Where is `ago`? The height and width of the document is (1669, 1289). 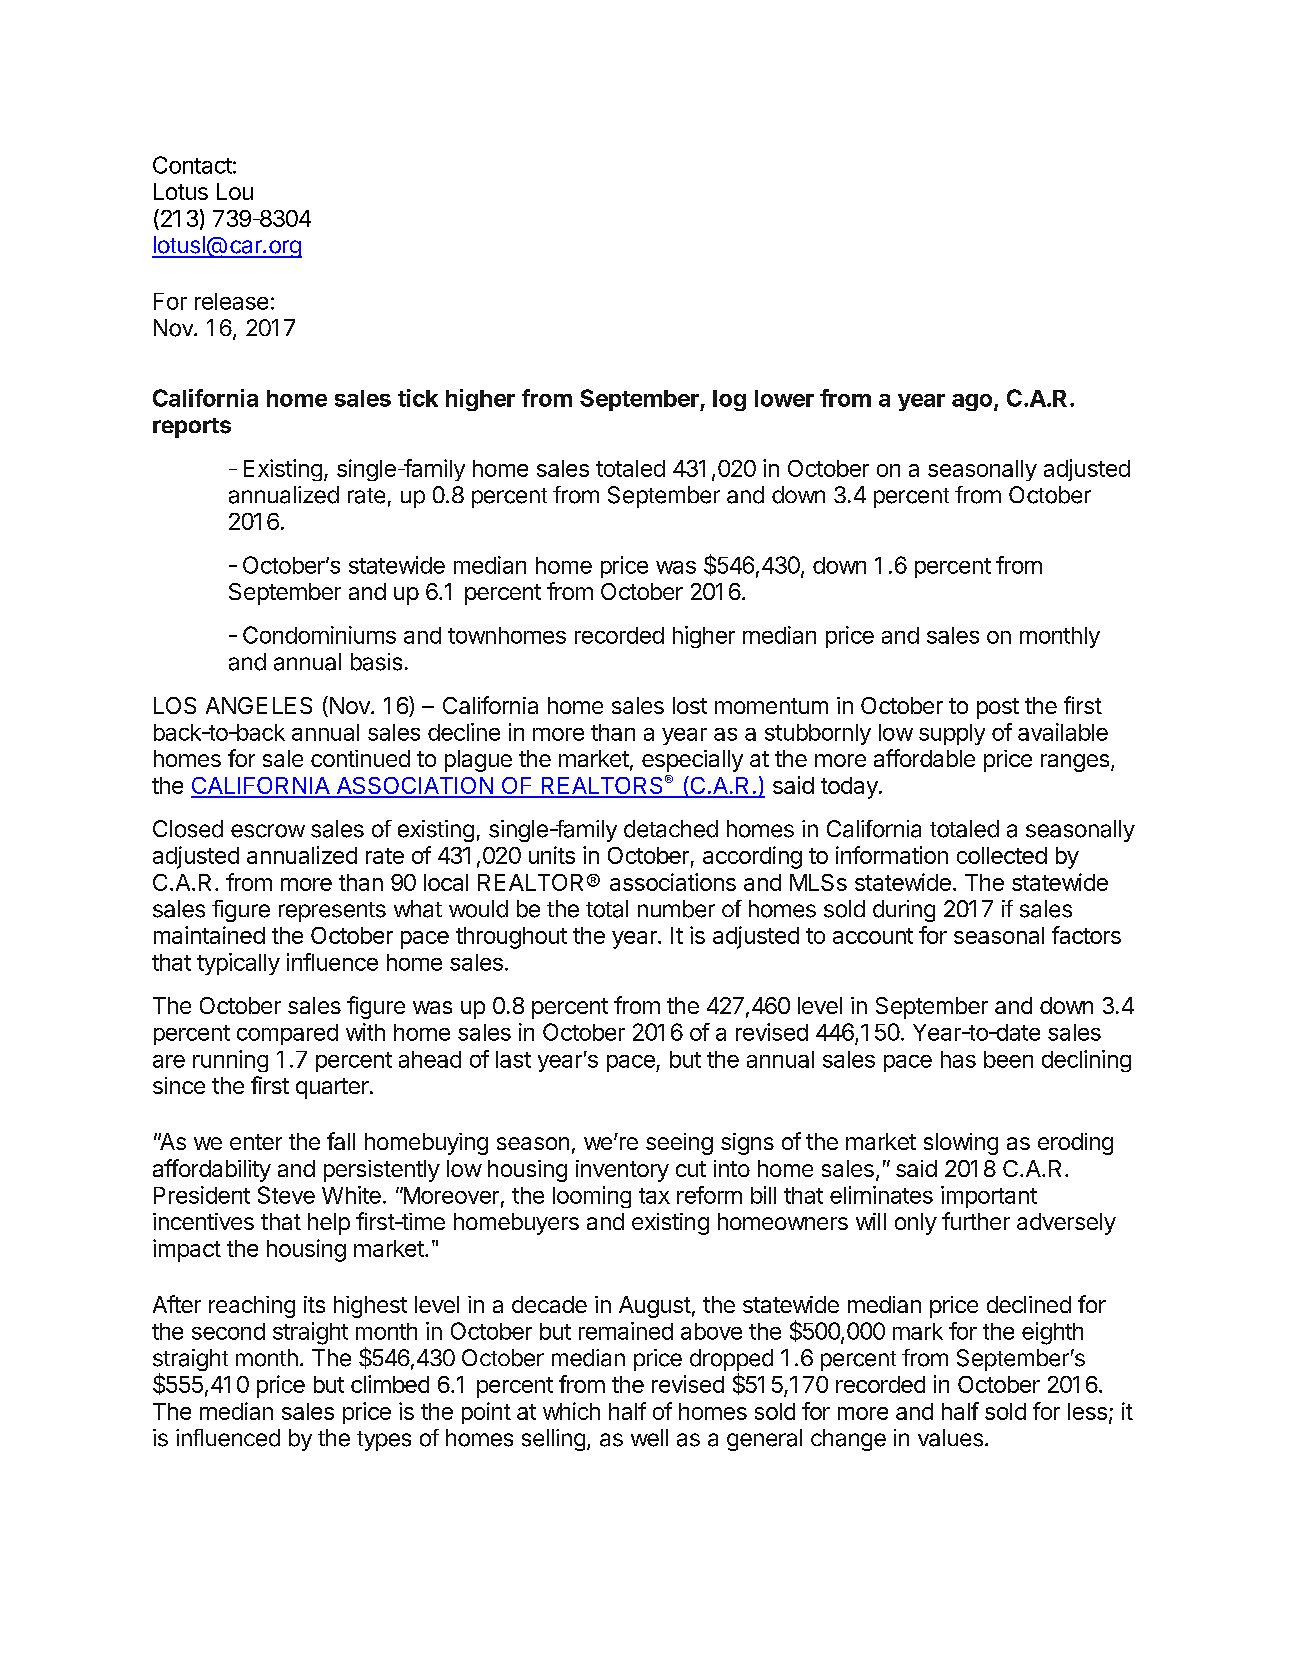
ago is located at coordinates (973, 402).
